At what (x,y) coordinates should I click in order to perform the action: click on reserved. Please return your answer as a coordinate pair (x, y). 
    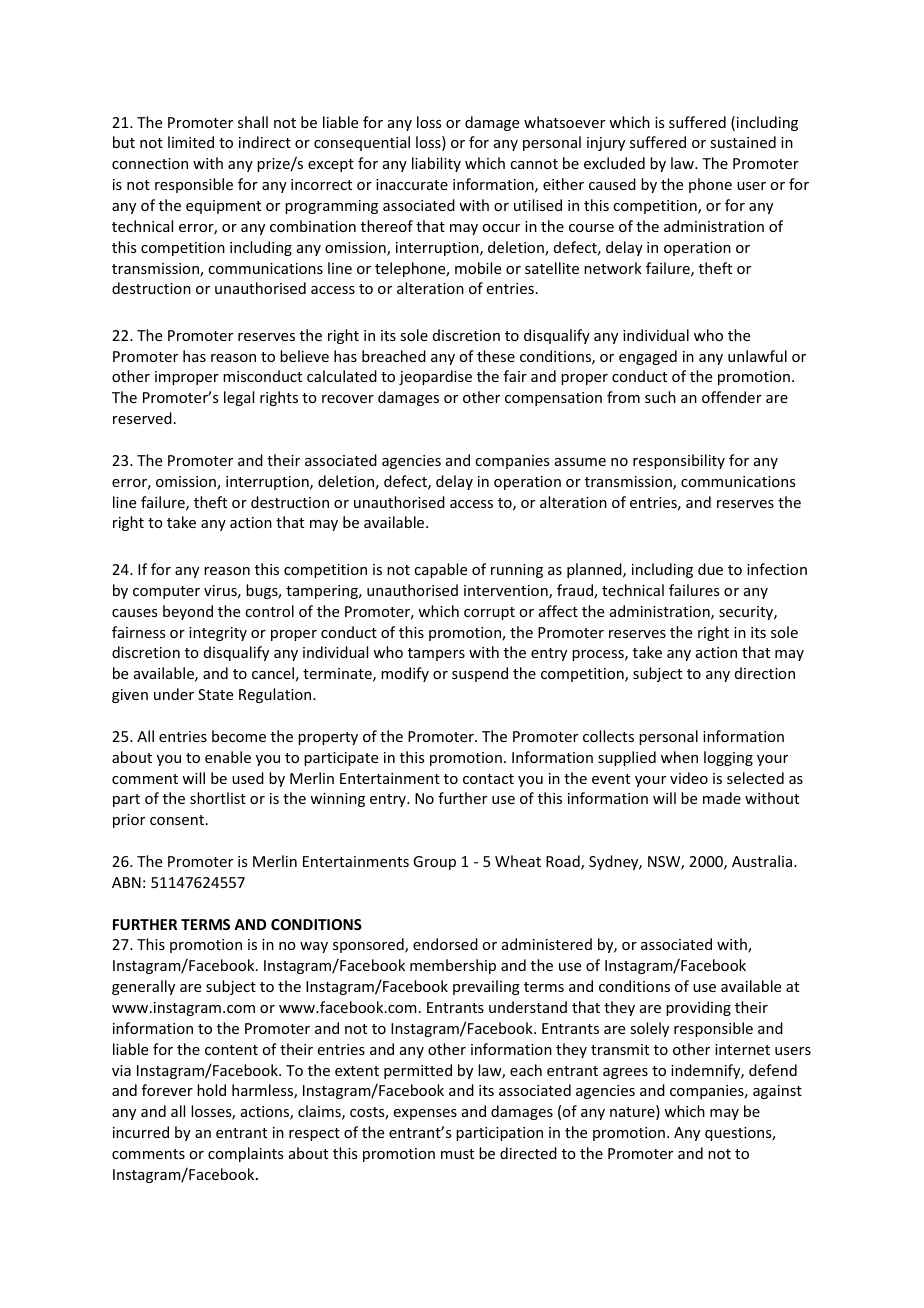
    Looking at the image, I should click on (142, 418).
